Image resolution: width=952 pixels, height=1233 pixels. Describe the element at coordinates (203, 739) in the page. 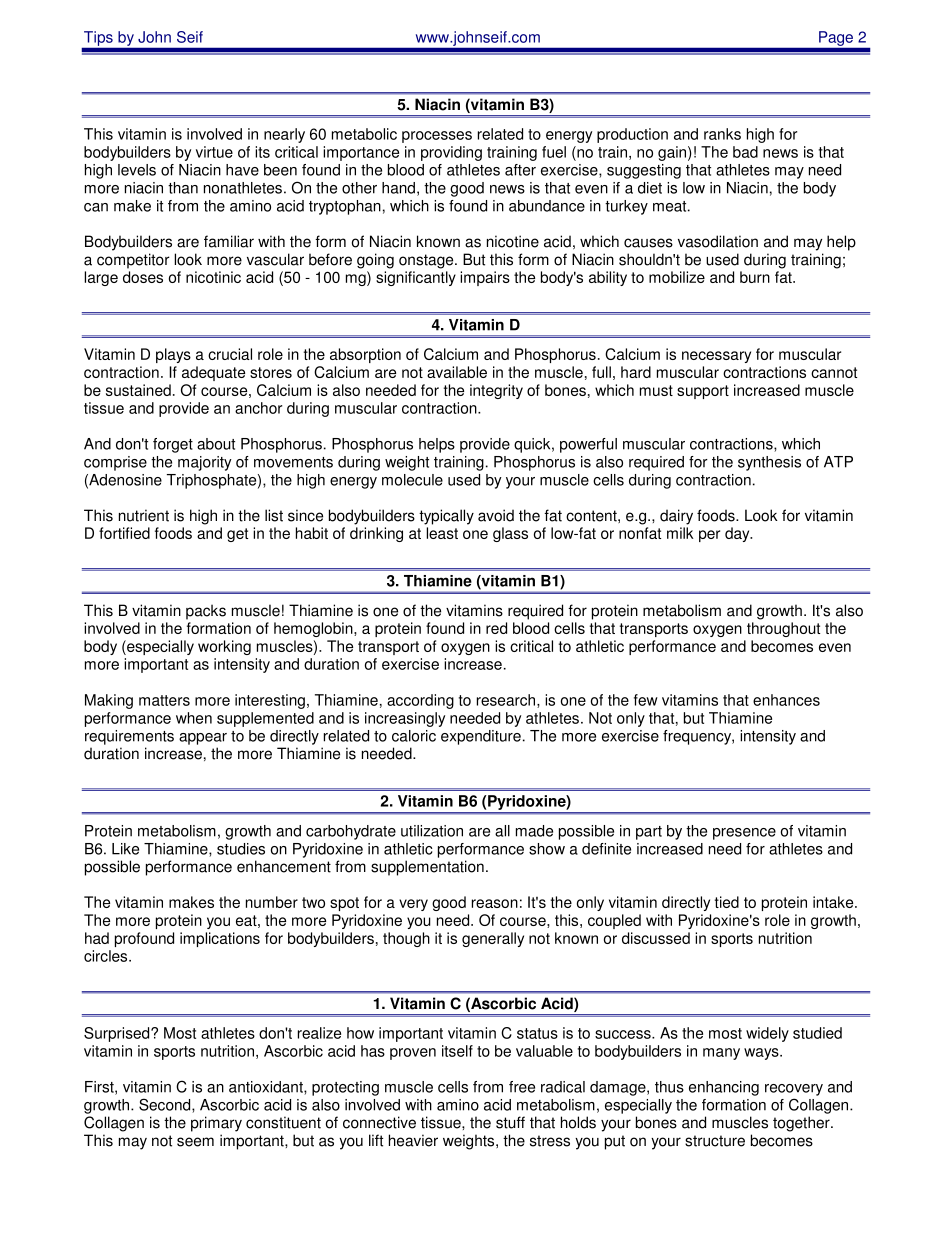

I see `appear` at that location.
